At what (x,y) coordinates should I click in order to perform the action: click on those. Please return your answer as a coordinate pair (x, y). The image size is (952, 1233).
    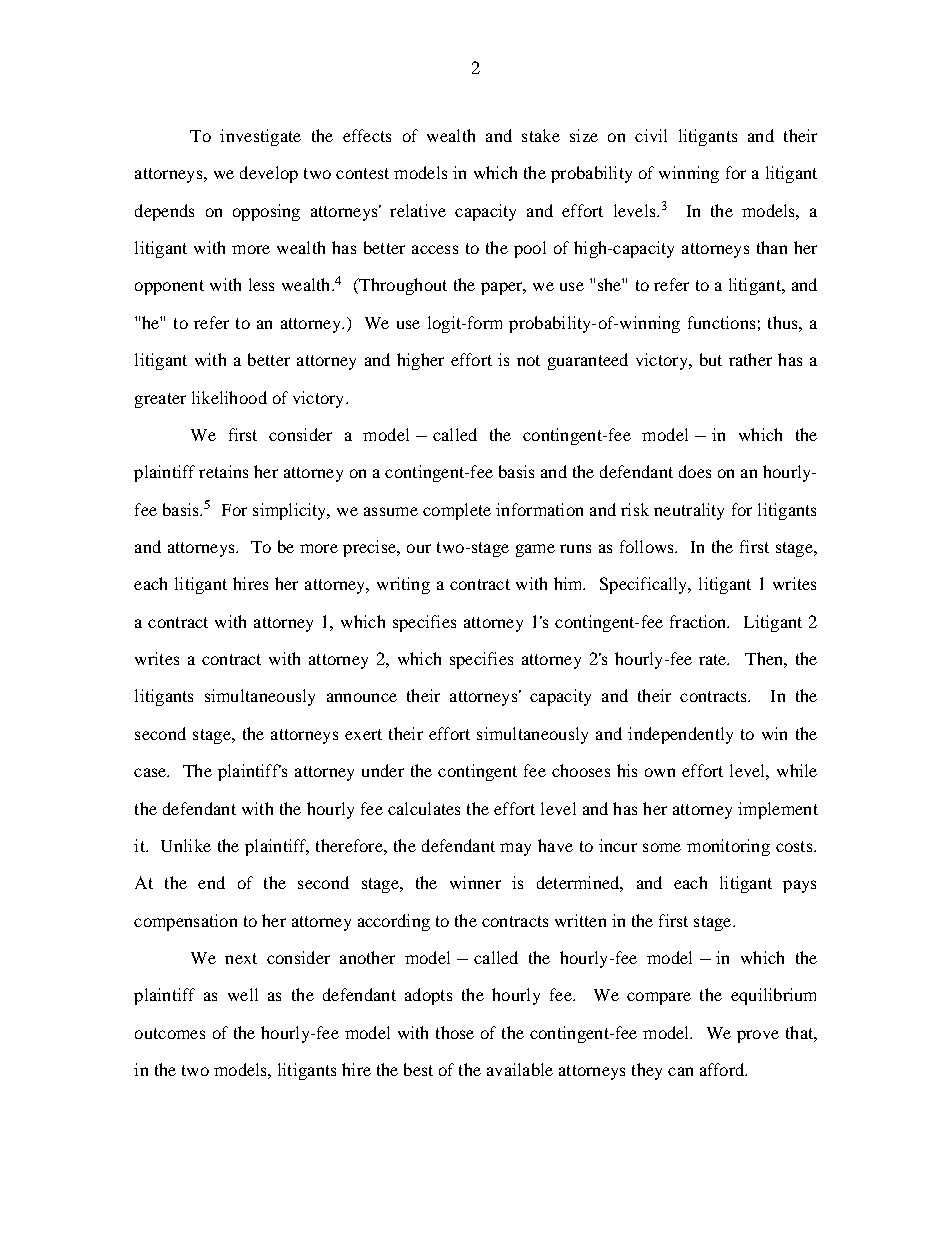
    Looking at the image, I should click on (455, 1032).
